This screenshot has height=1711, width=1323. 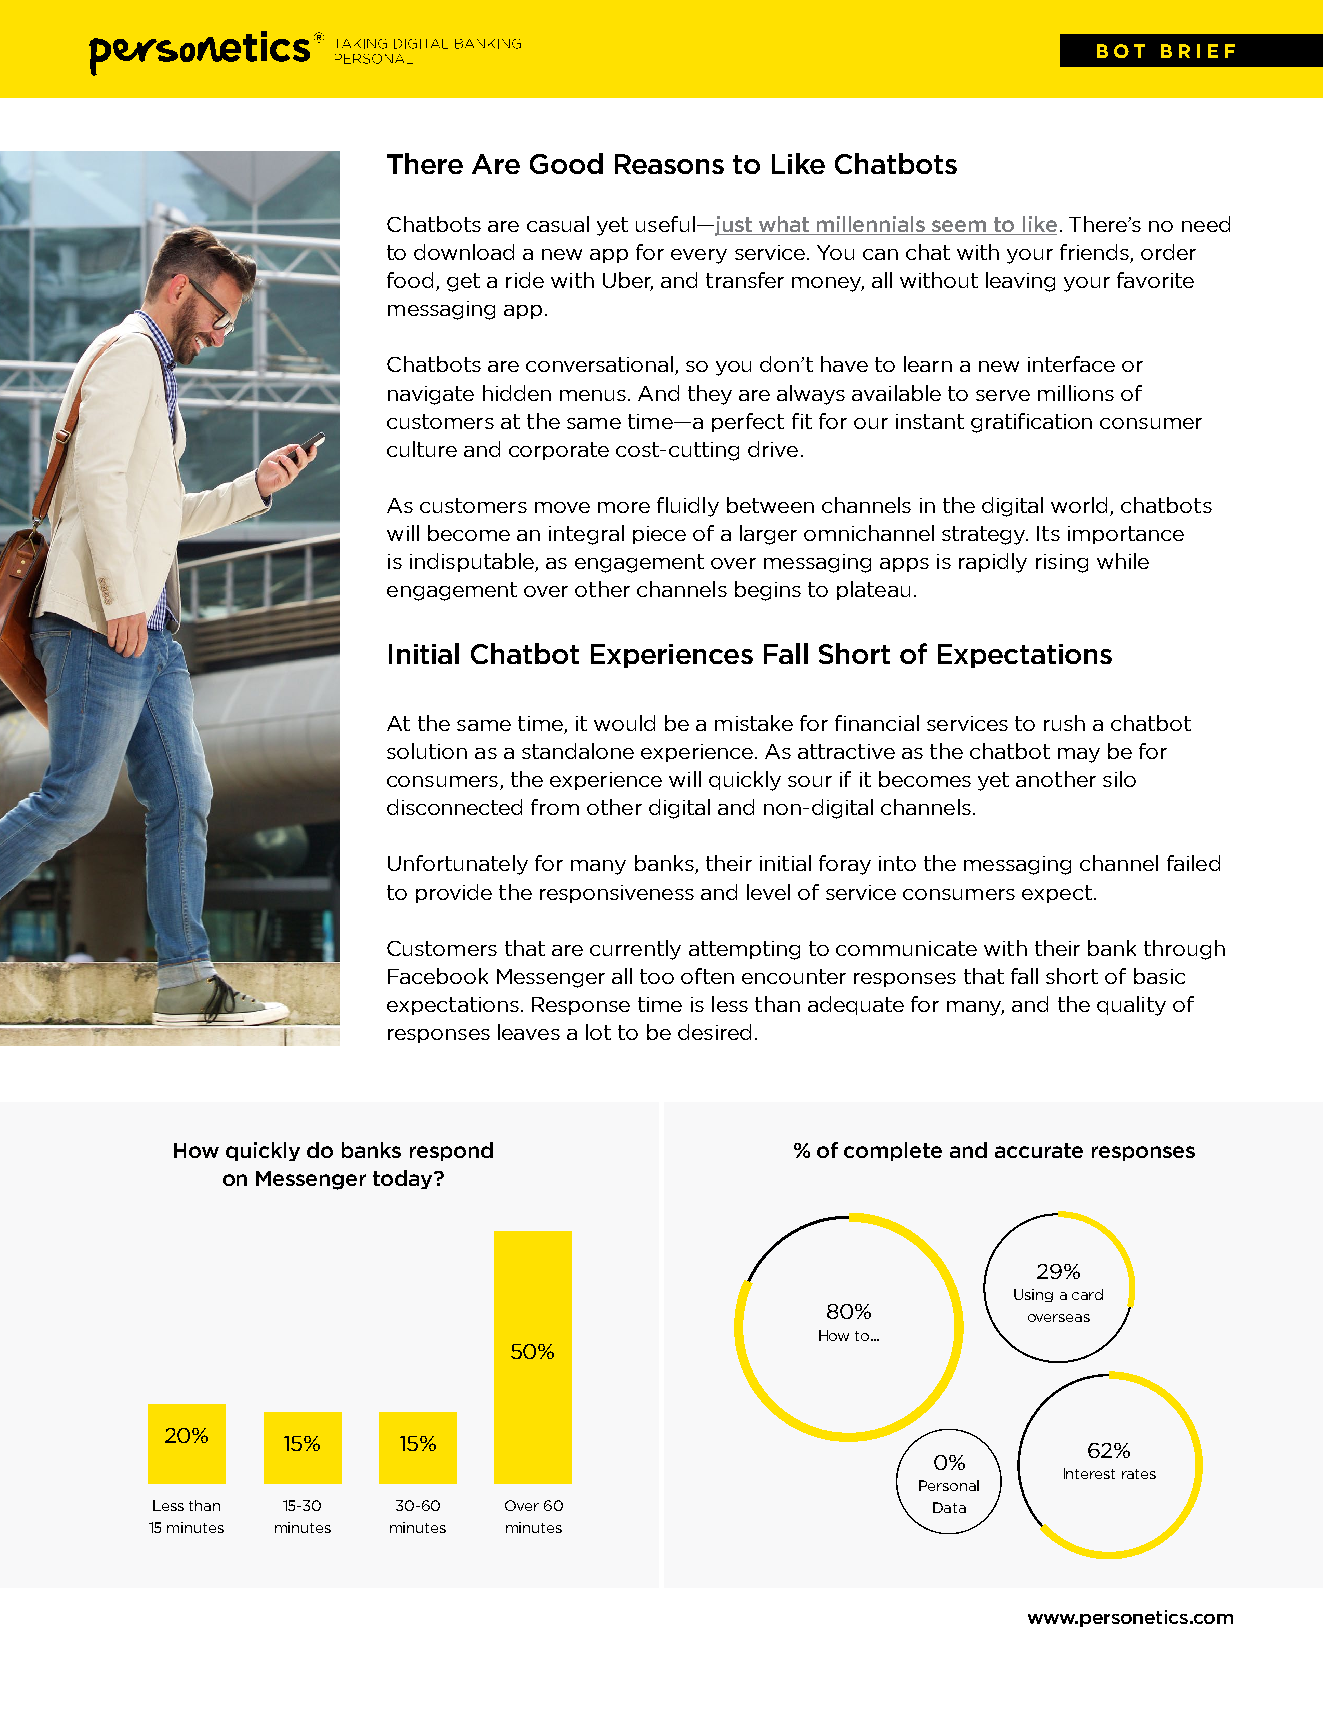 What do you see at coordinates (451, 1151) in the screenshot?
I see `respond` at bounding box center [451, 1151].
